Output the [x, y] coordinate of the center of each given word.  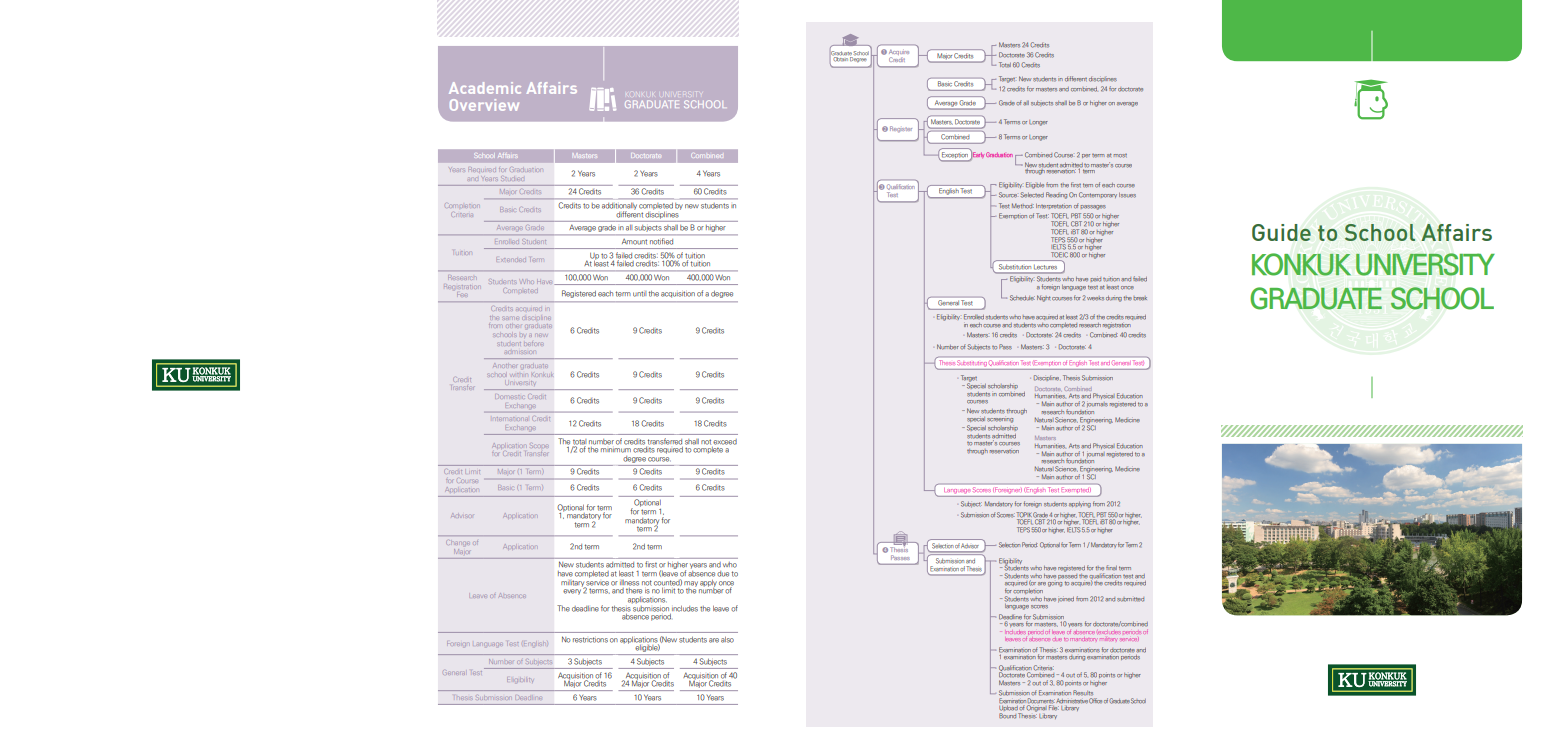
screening [1000, 420]
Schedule [1022, 298]
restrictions [590, 640]
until [639, 294]
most [1120, 156]
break [1140, 298]
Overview [484, 105]
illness [629, 583]
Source [1008, 195]
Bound [1007, 716]
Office [1095, 701]
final [1111, 567]
